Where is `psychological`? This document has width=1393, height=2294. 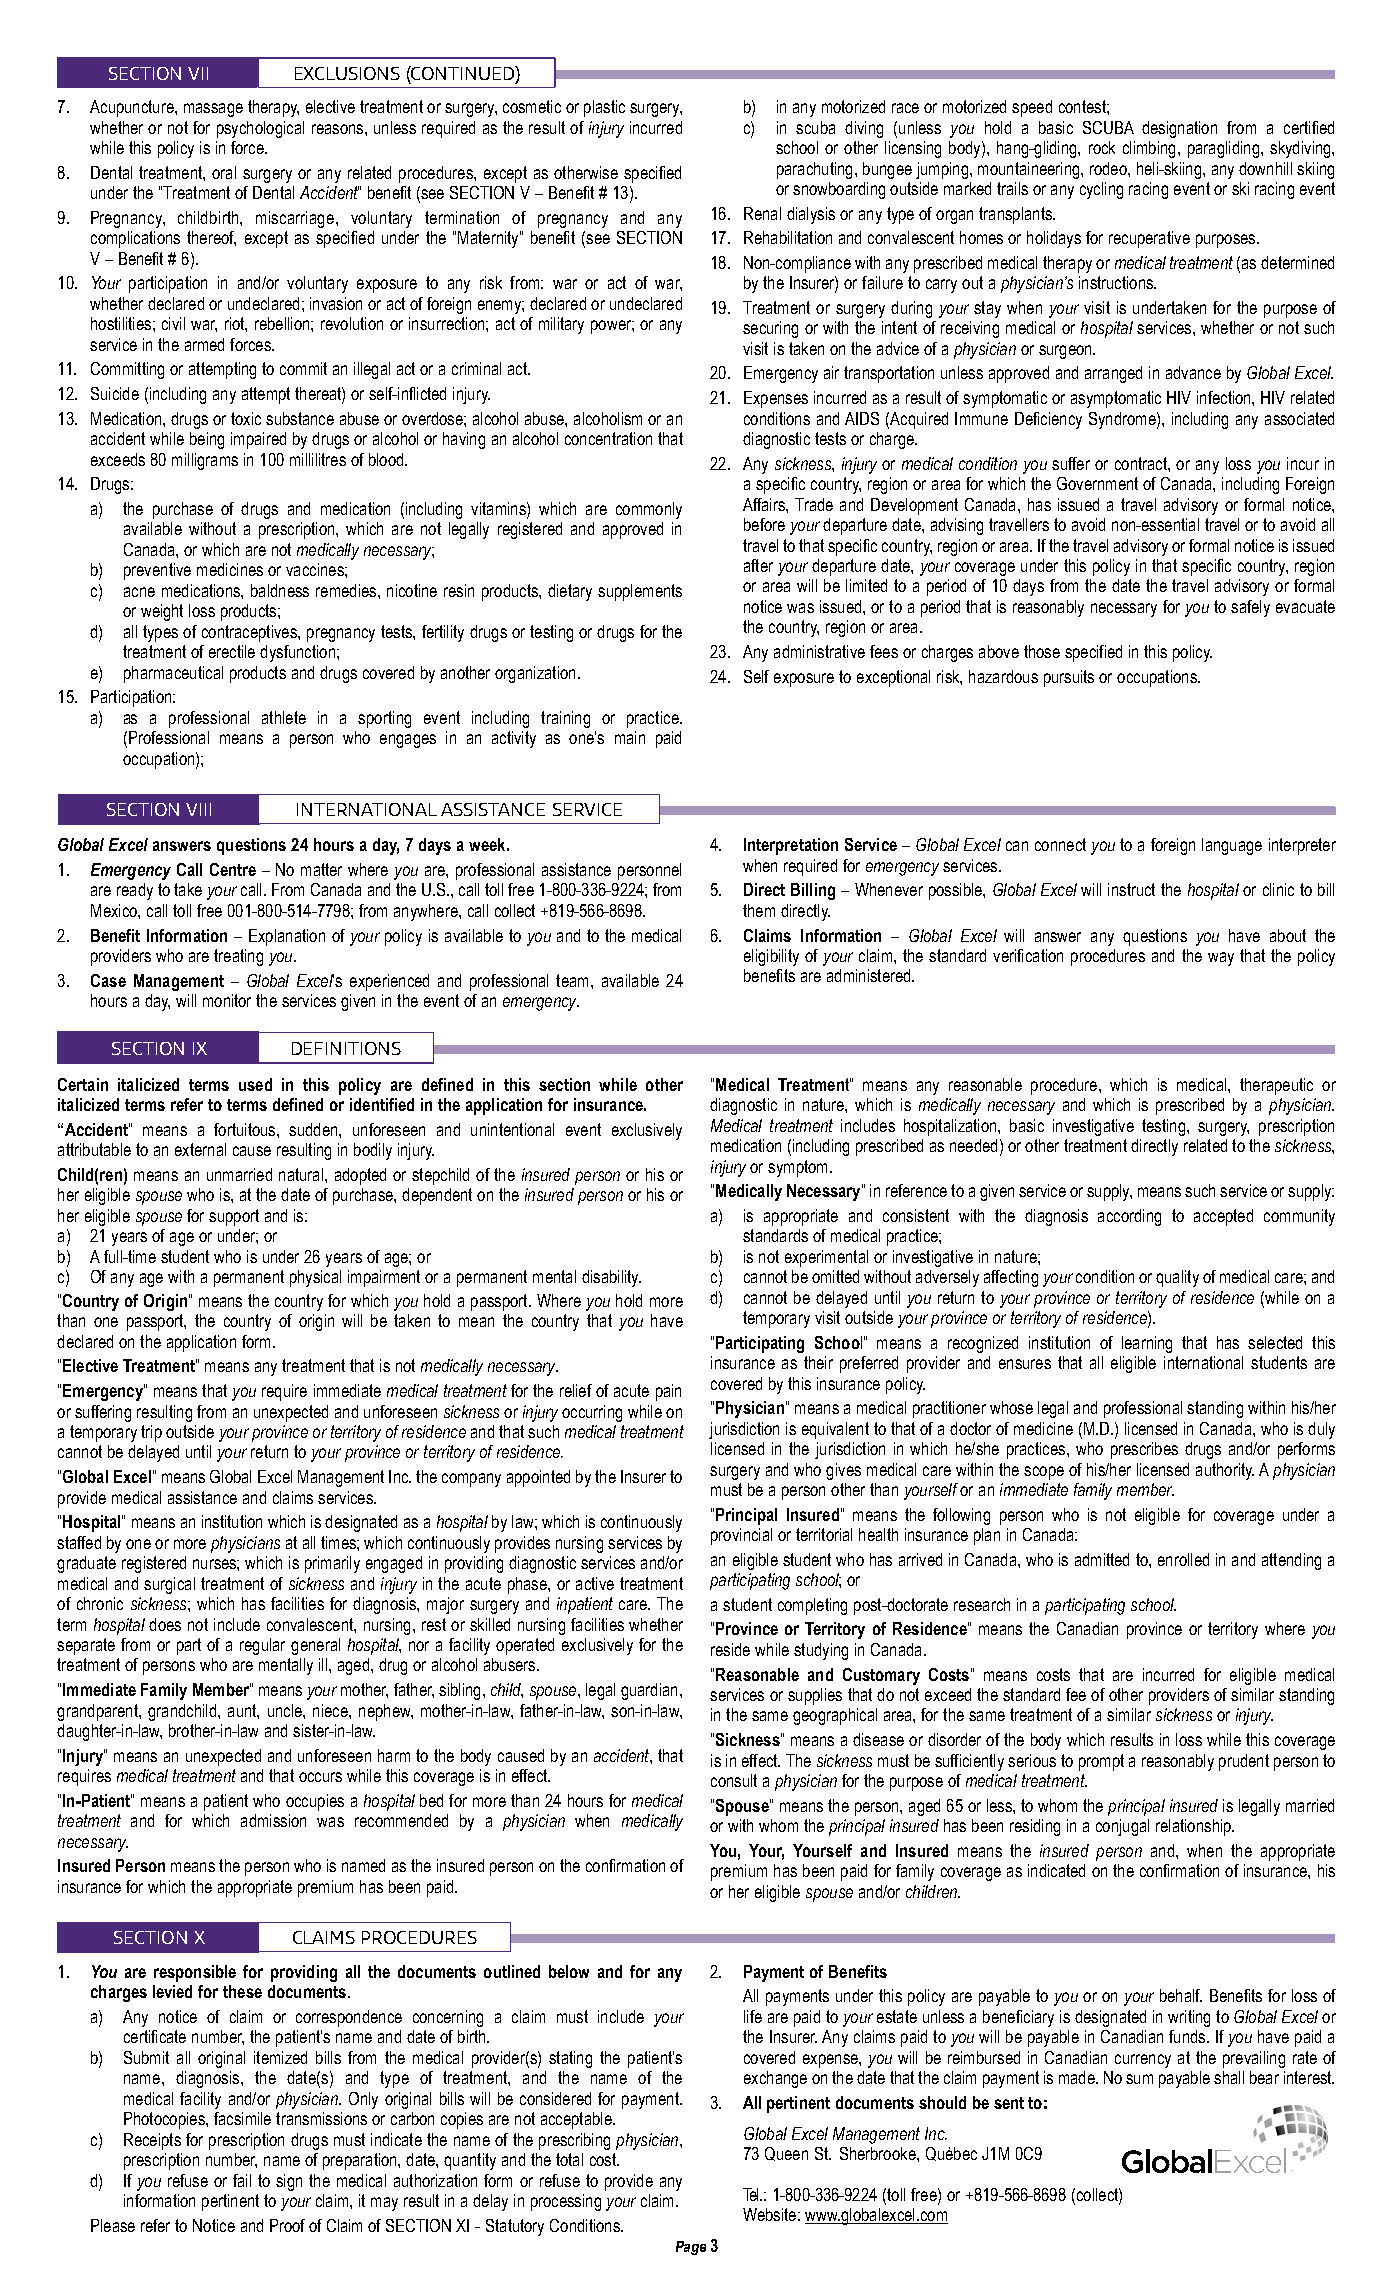
psychological is located at coordinates (260, 129).
